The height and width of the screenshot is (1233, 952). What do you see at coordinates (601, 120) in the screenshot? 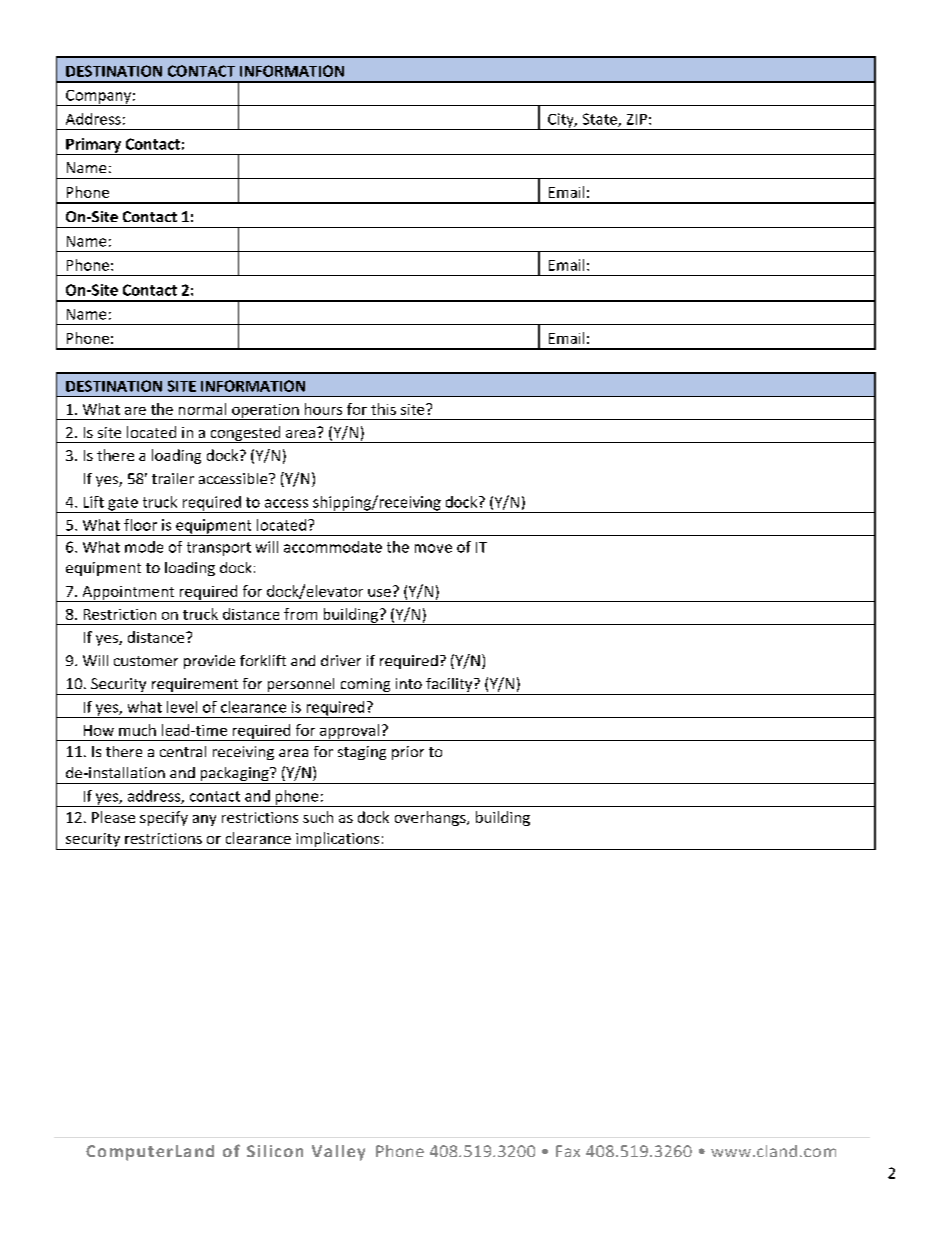
I see `State` at bounding box center [601, 120].
